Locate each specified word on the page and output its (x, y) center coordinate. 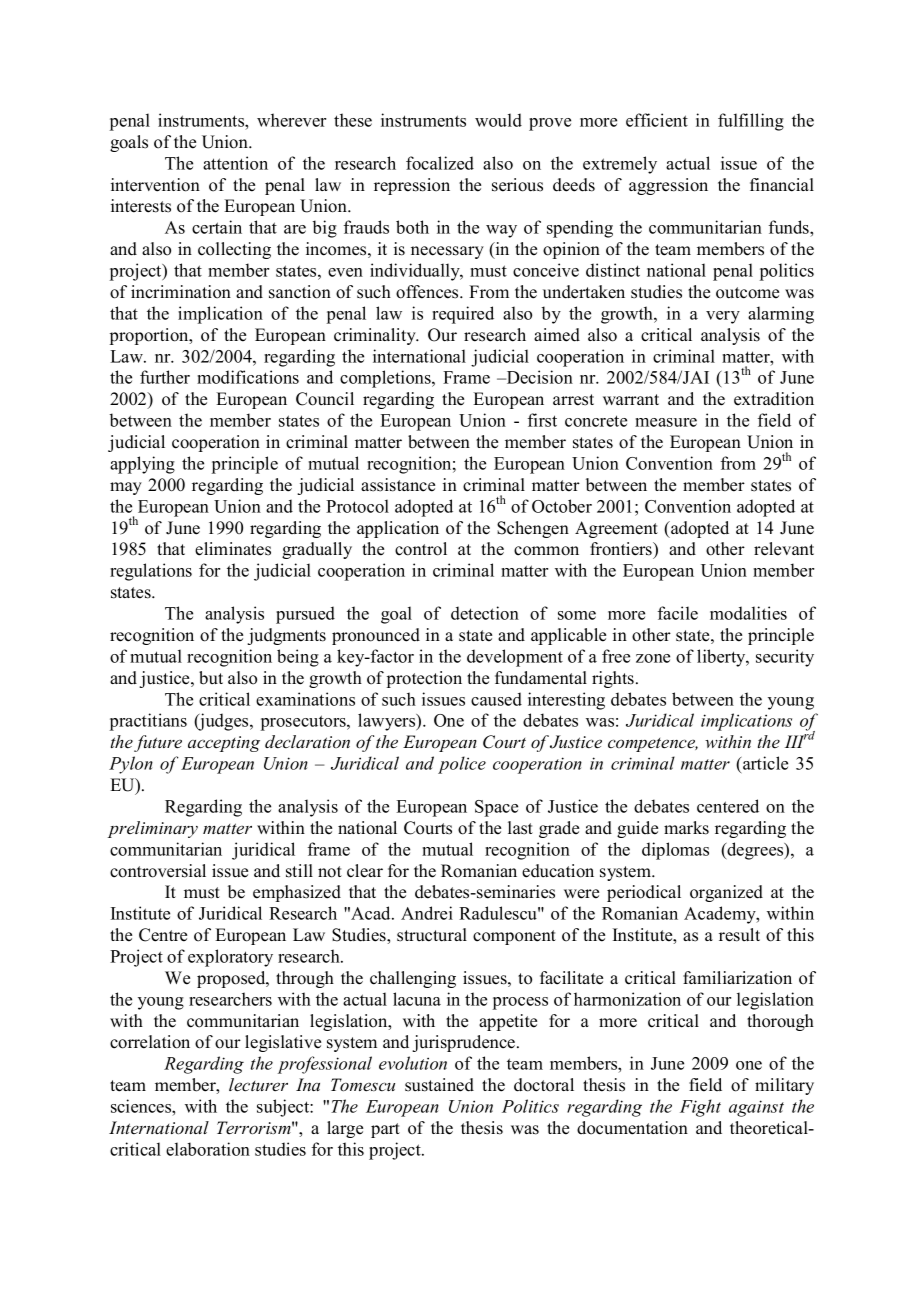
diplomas (675, 851)
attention (235, 163)
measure (666, 422)
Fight (700, 1108)
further (165, 377)
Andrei (427, 913)
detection (485, 613)
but (211, 678)
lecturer (258, 1085)
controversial (158, 871)
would (498, 120)
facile (678, 613)
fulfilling (751, 122)
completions (386, 379)
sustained (439, 1085)
